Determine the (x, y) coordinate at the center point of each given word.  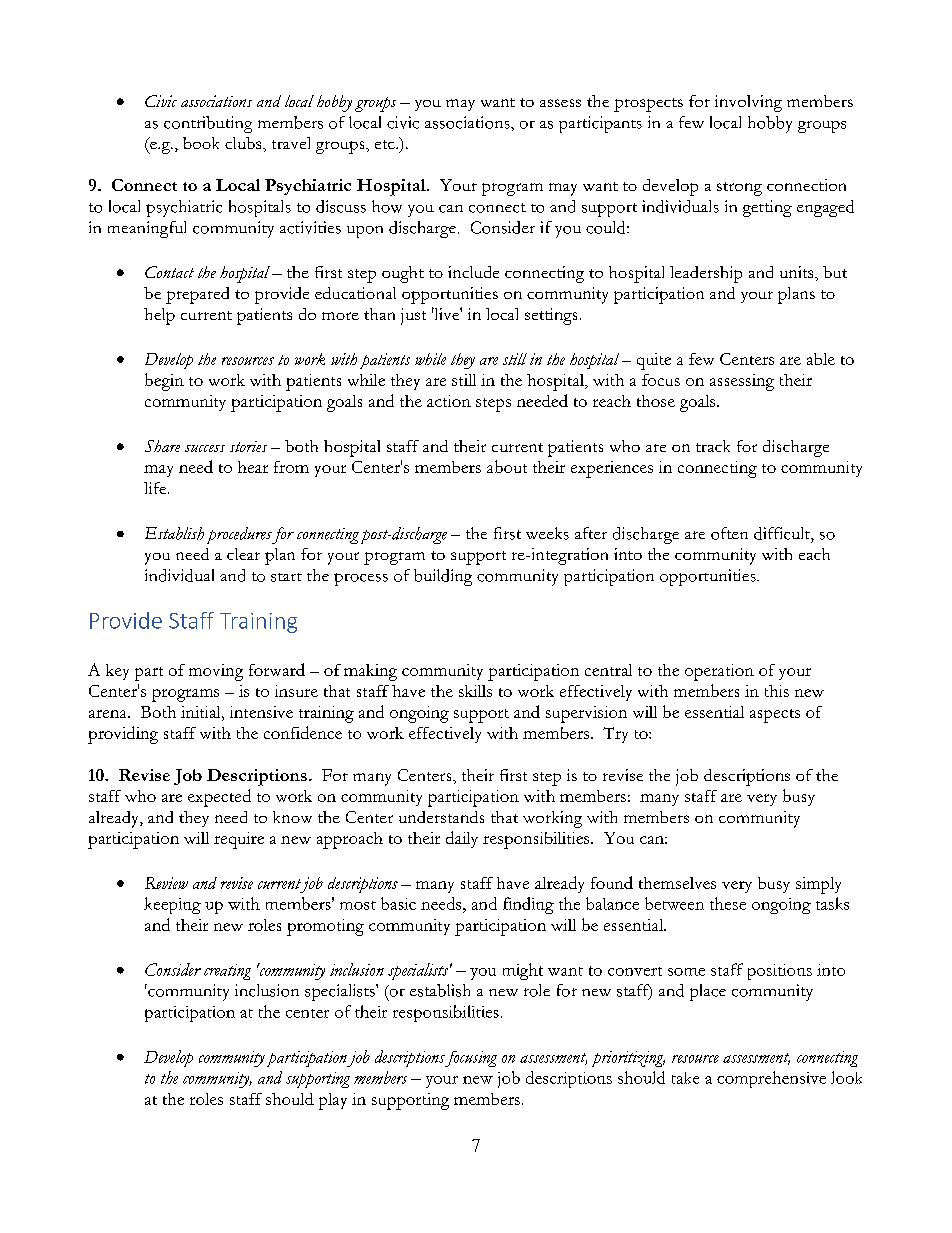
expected (219, 798)
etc (386, 144)
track (713, 446)
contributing (208, 124)
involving (748, 103)
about (507, 466)
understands (441, 817)
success (205, 448)
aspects (775, 716)
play (333, 1101)
